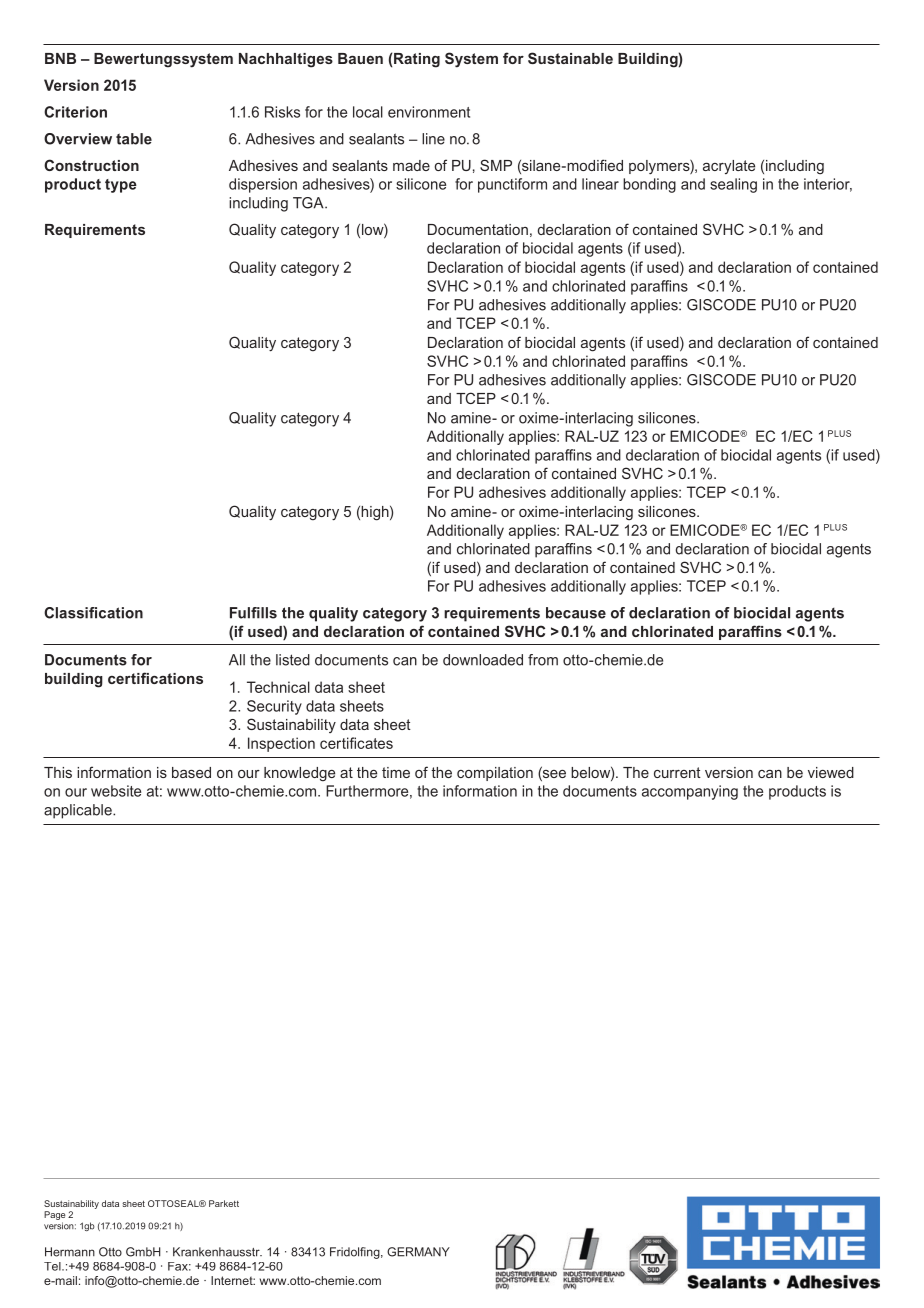  I want to click on accompanying, so click(690, 792).
